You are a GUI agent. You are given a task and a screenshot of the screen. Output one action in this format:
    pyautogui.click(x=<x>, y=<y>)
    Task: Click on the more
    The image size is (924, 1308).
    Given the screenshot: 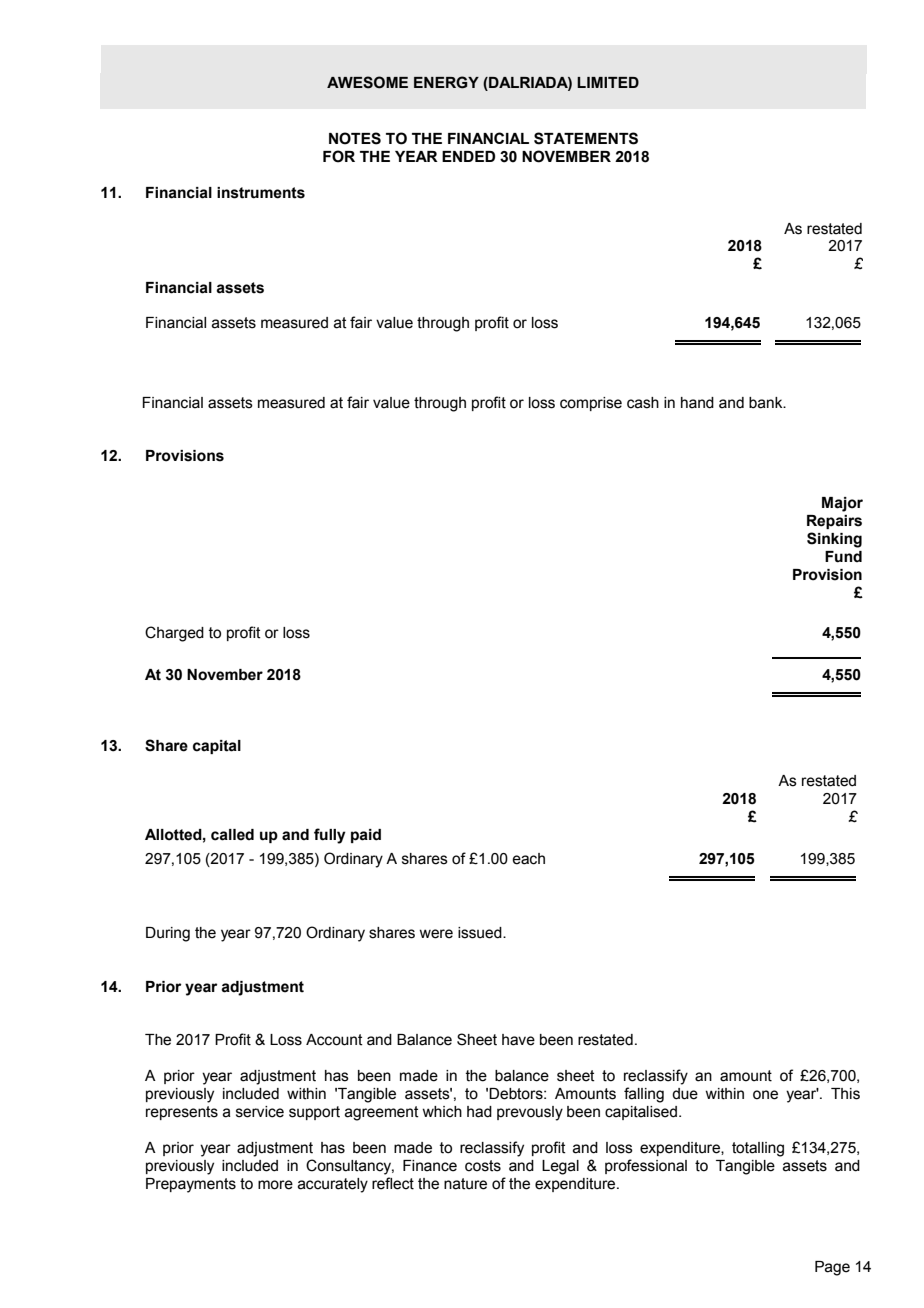 What is the action you would take?
    pyautogui.click(x=275, y=1185)
